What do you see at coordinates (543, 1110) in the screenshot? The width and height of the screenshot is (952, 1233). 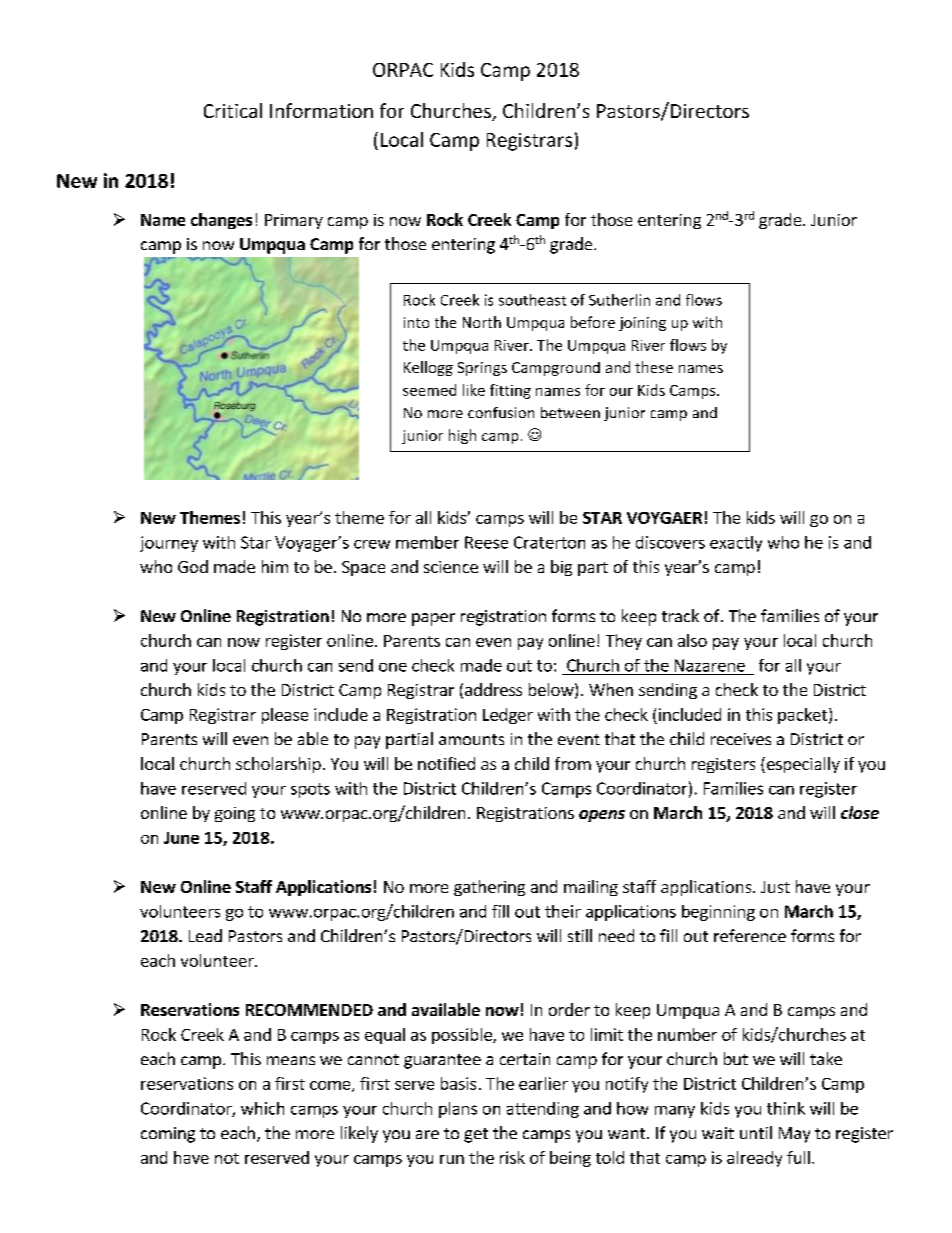 I see `attending` at bounding box center [543, 1110].
